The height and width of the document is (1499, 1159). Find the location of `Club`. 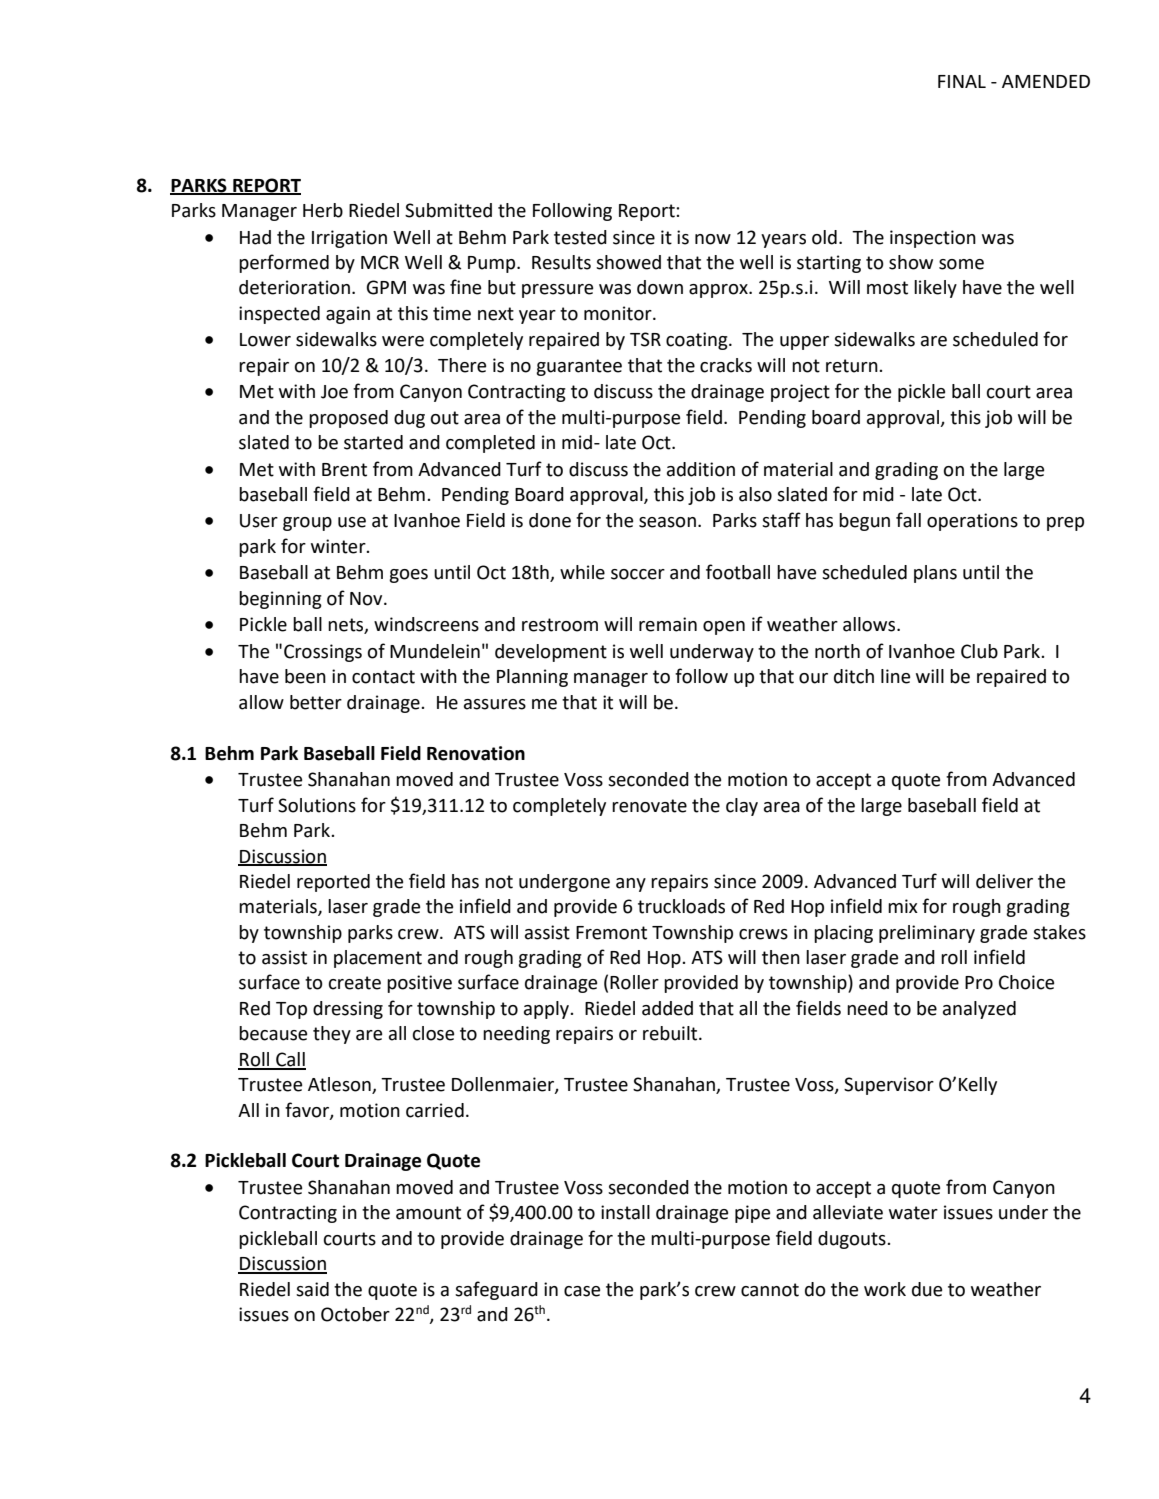

Club is located at coordinates (979, 651).
